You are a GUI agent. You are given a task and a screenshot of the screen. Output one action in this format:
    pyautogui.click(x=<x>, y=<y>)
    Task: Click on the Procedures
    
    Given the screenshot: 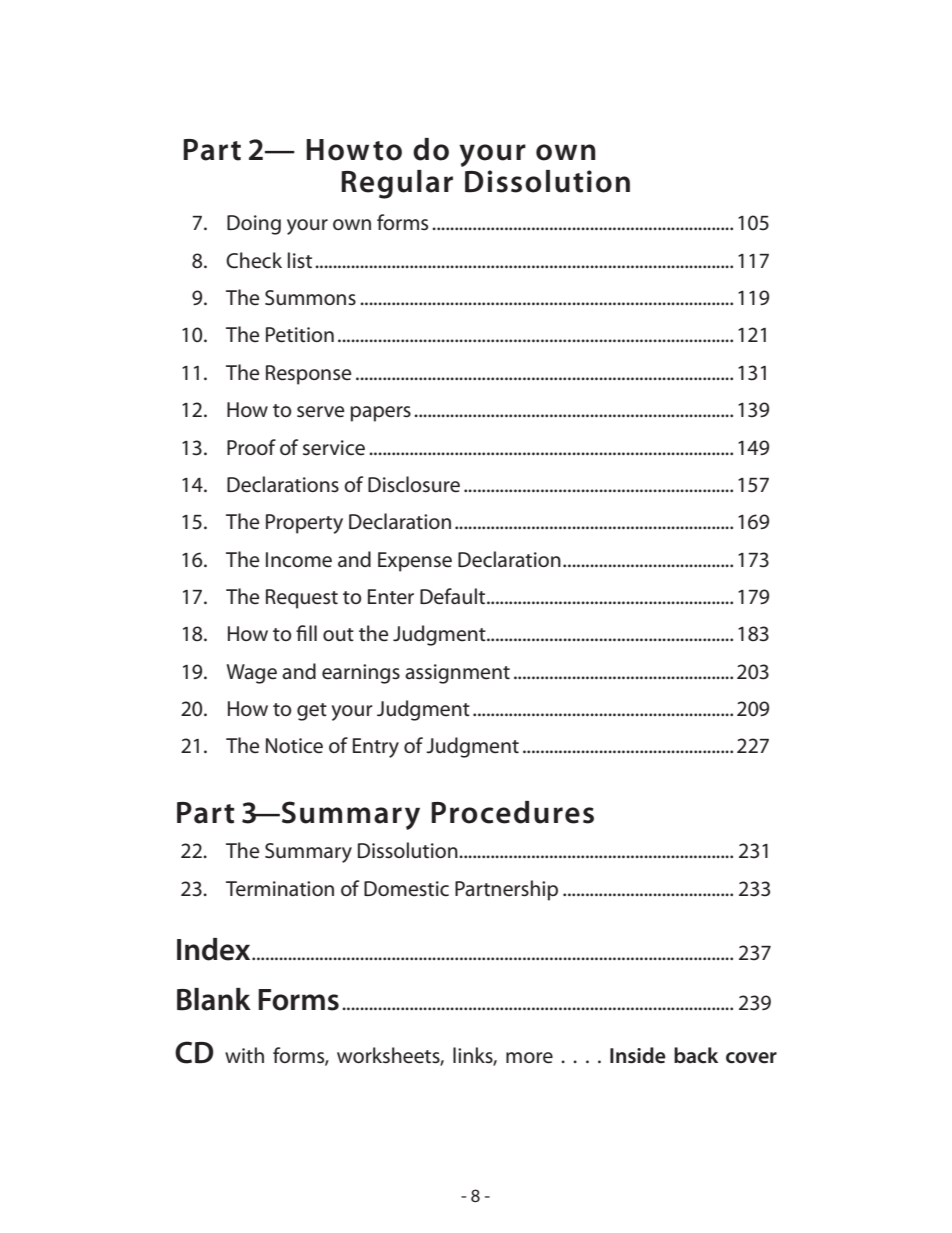 What is the action you would take?
    pyautogui.click(x=512, y=812)
